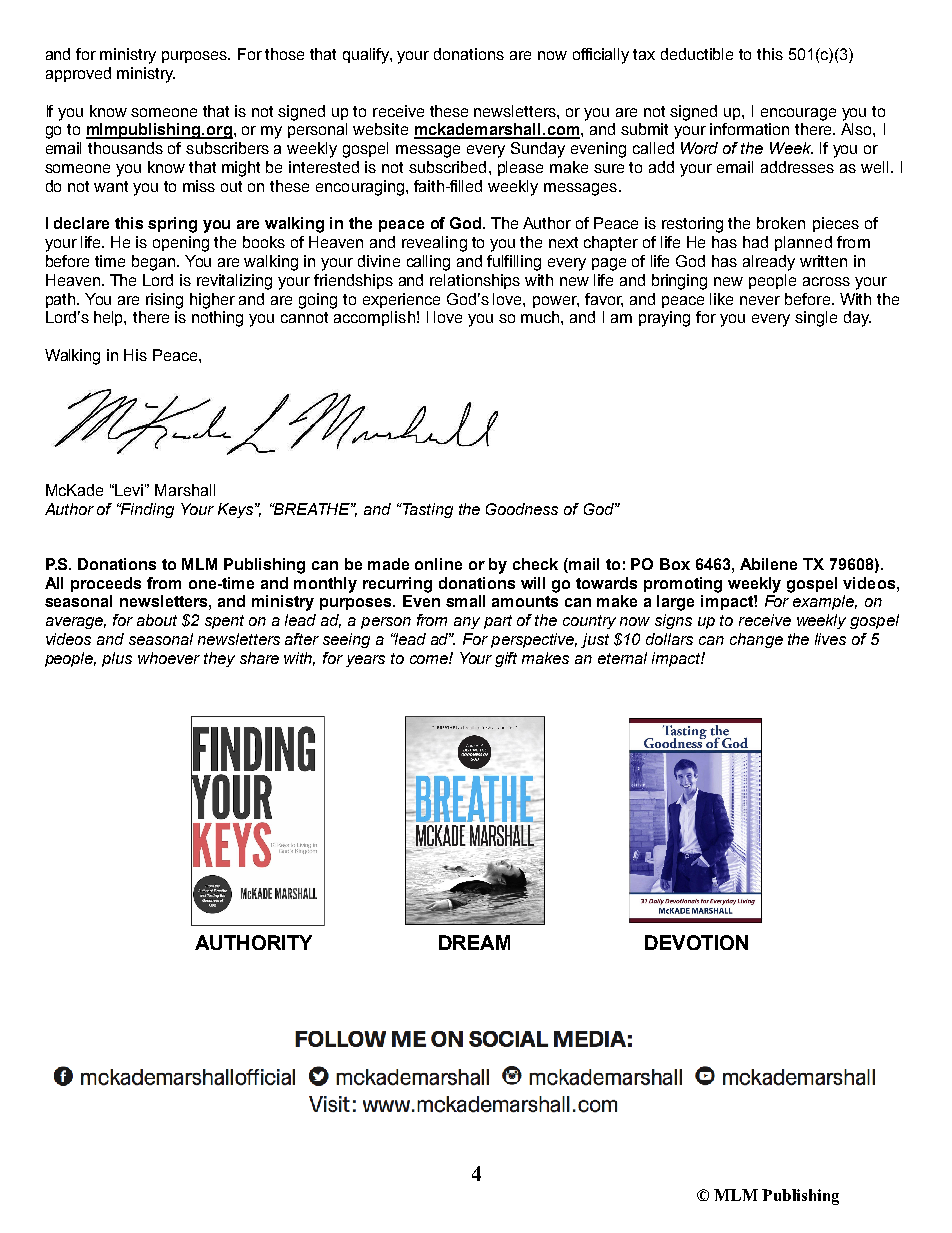  Describe the element at coordinates (380, 129) in the screenshot. I see `website` at that location.
